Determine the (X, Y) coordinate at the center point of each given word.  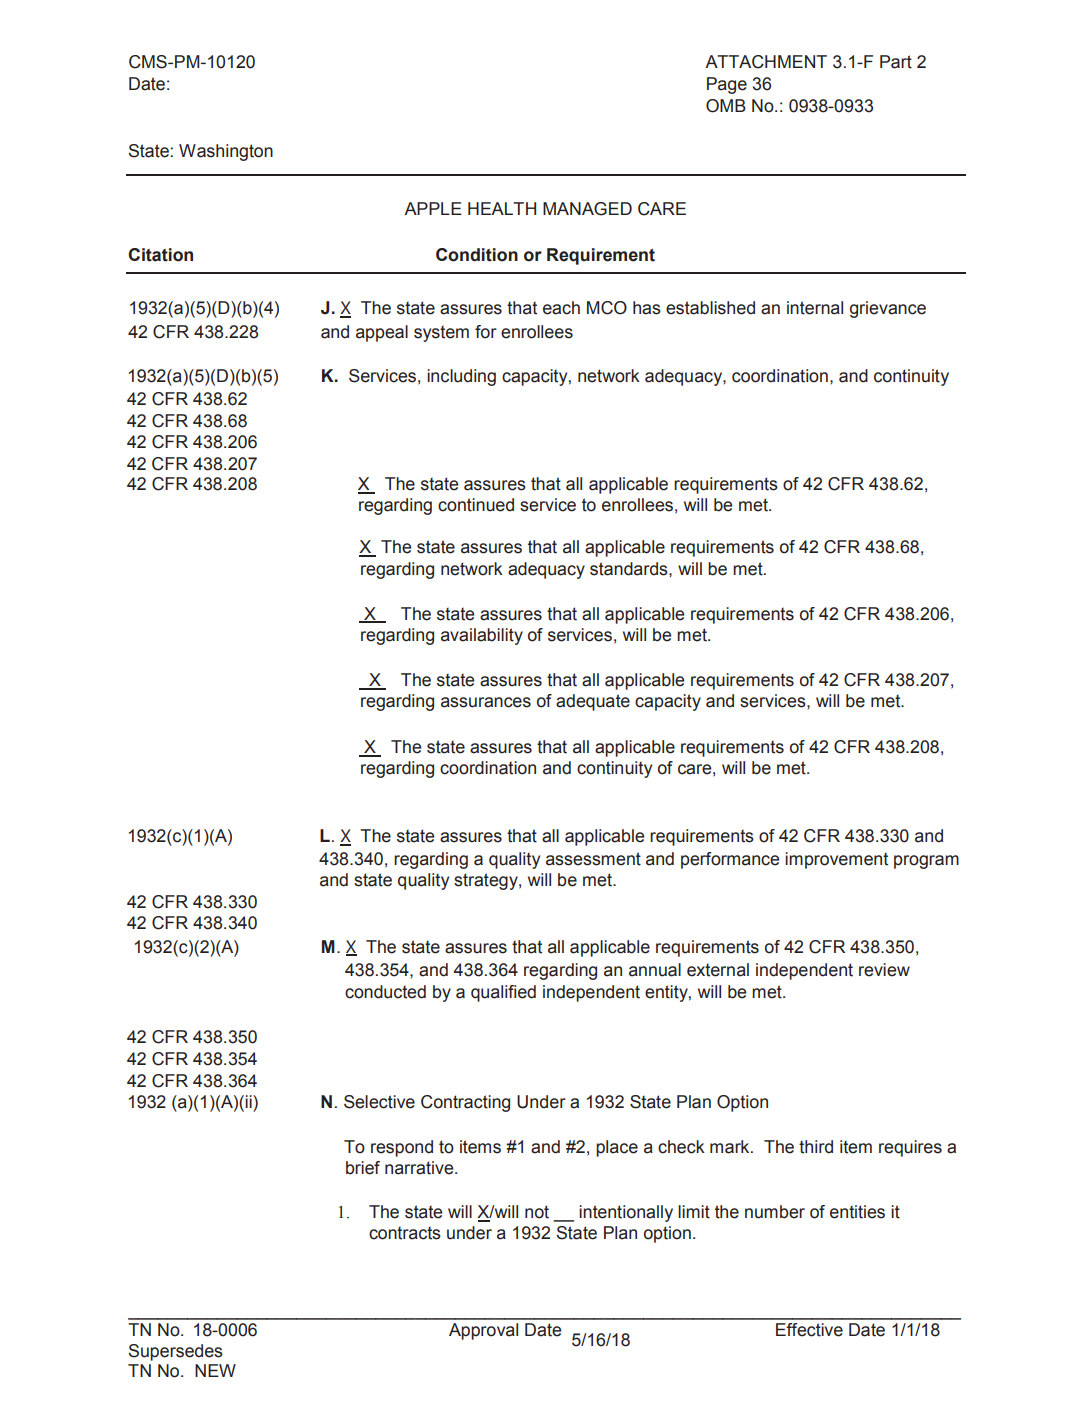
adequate (593, 702)
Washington (226, 152)
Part (896, 62)
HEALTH (502, 208)
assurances (486, 702)
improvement (836, 860)
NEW (215, 1370)
